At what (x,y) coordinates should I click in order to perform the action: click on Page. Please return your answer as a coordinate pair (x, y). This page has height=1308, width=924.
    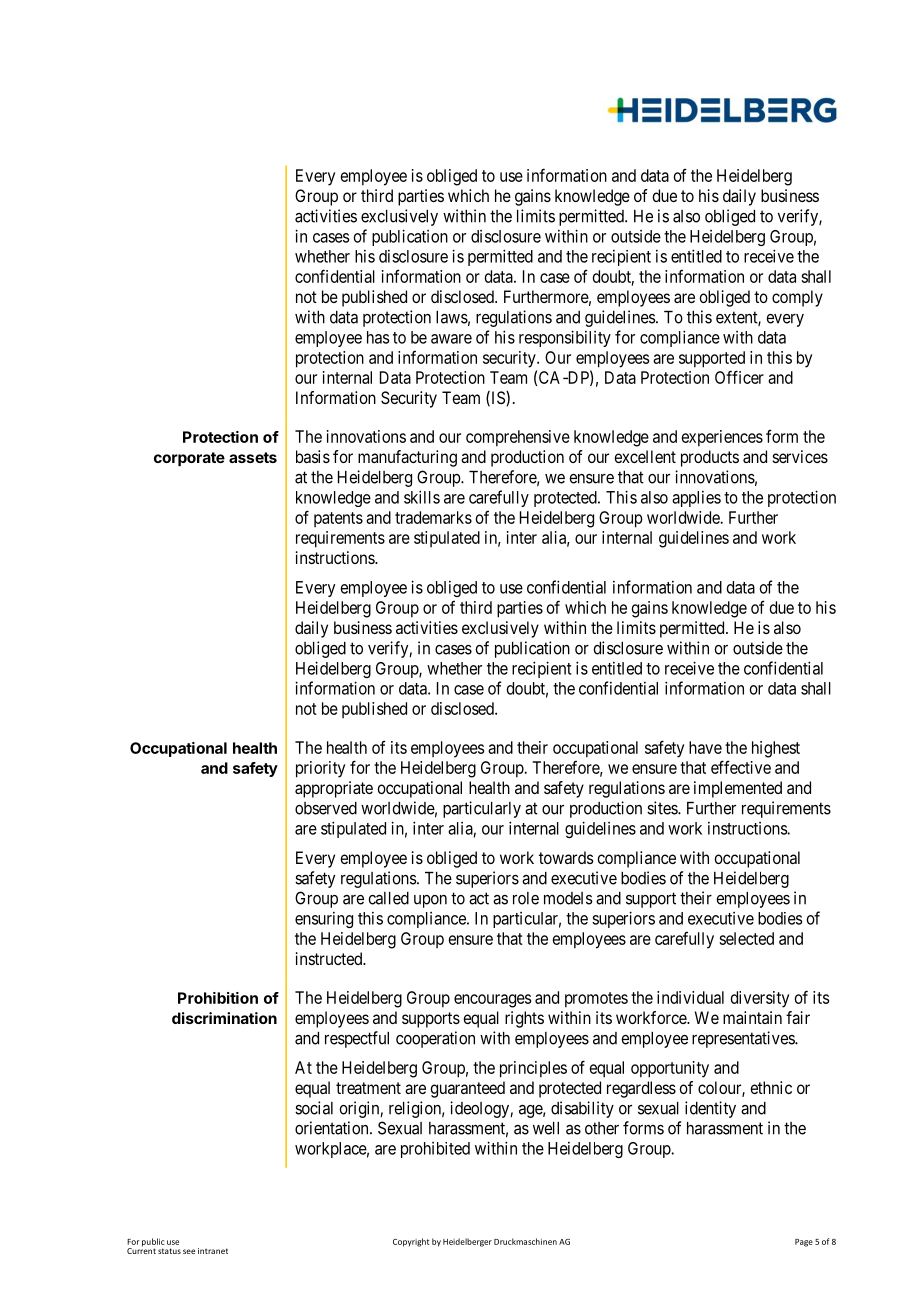
    Looking at the image, I should click on (804, 1243).
